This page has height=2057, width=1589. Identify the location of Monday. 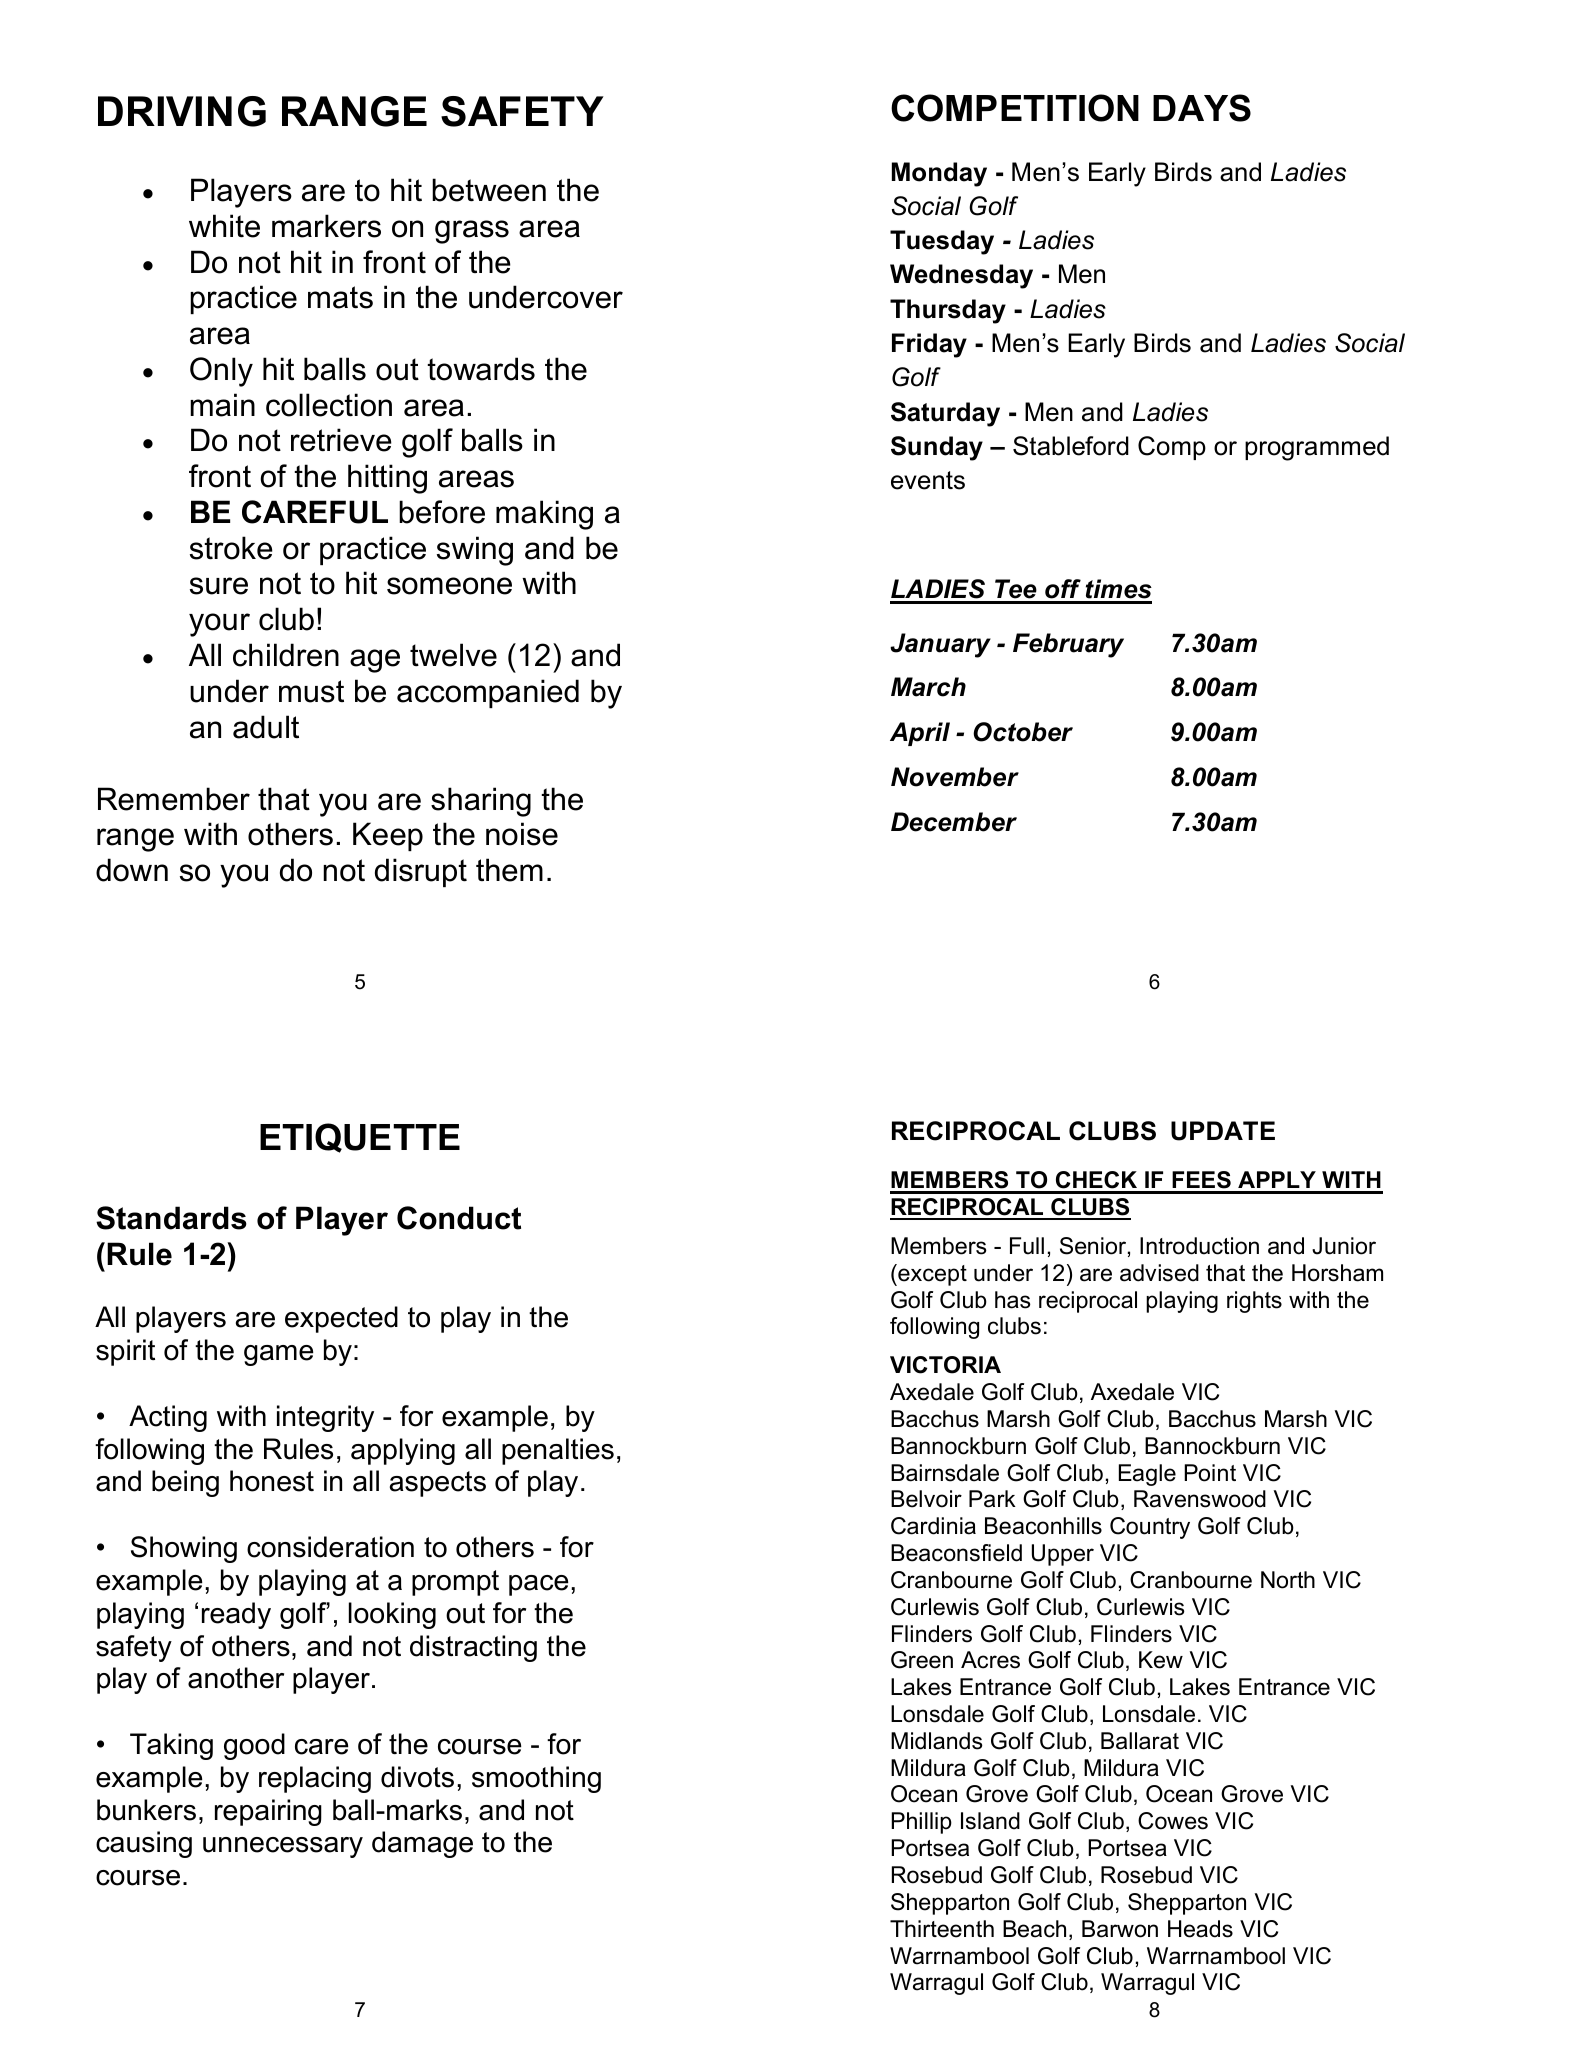
(939, 174).
